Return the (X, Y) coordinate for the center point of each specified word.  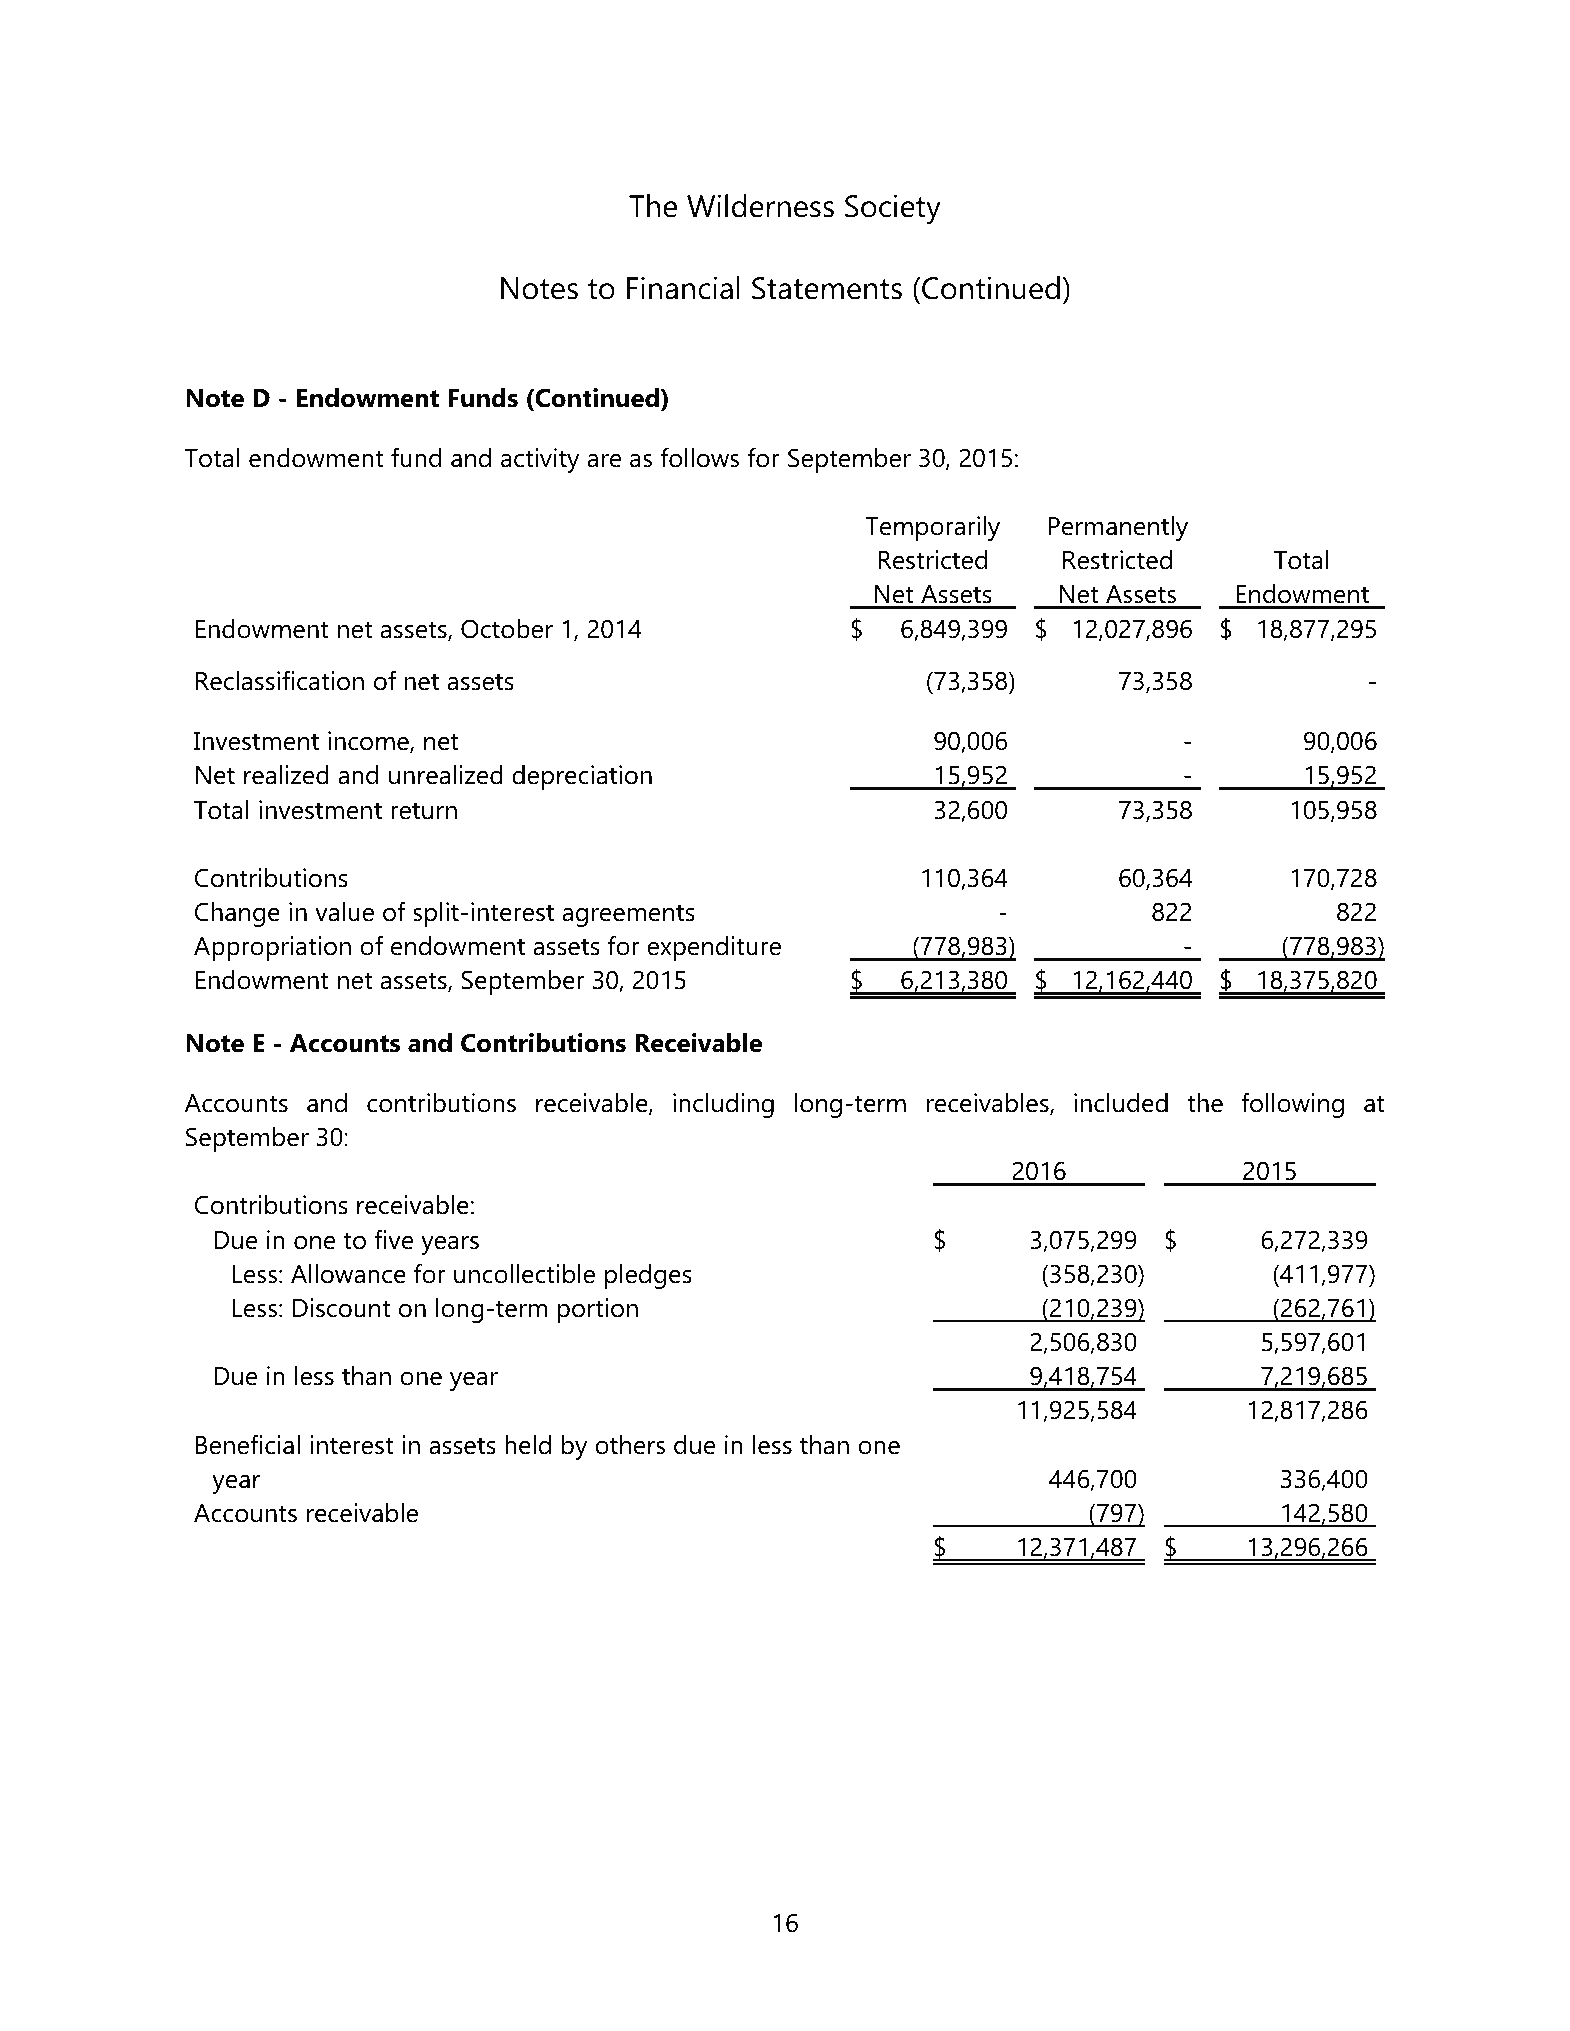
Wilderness (760, 206)
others (630, 1445)
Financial (683, 288)
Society (893, 209)
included (1121, 1103)
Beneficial (248, 1444)
